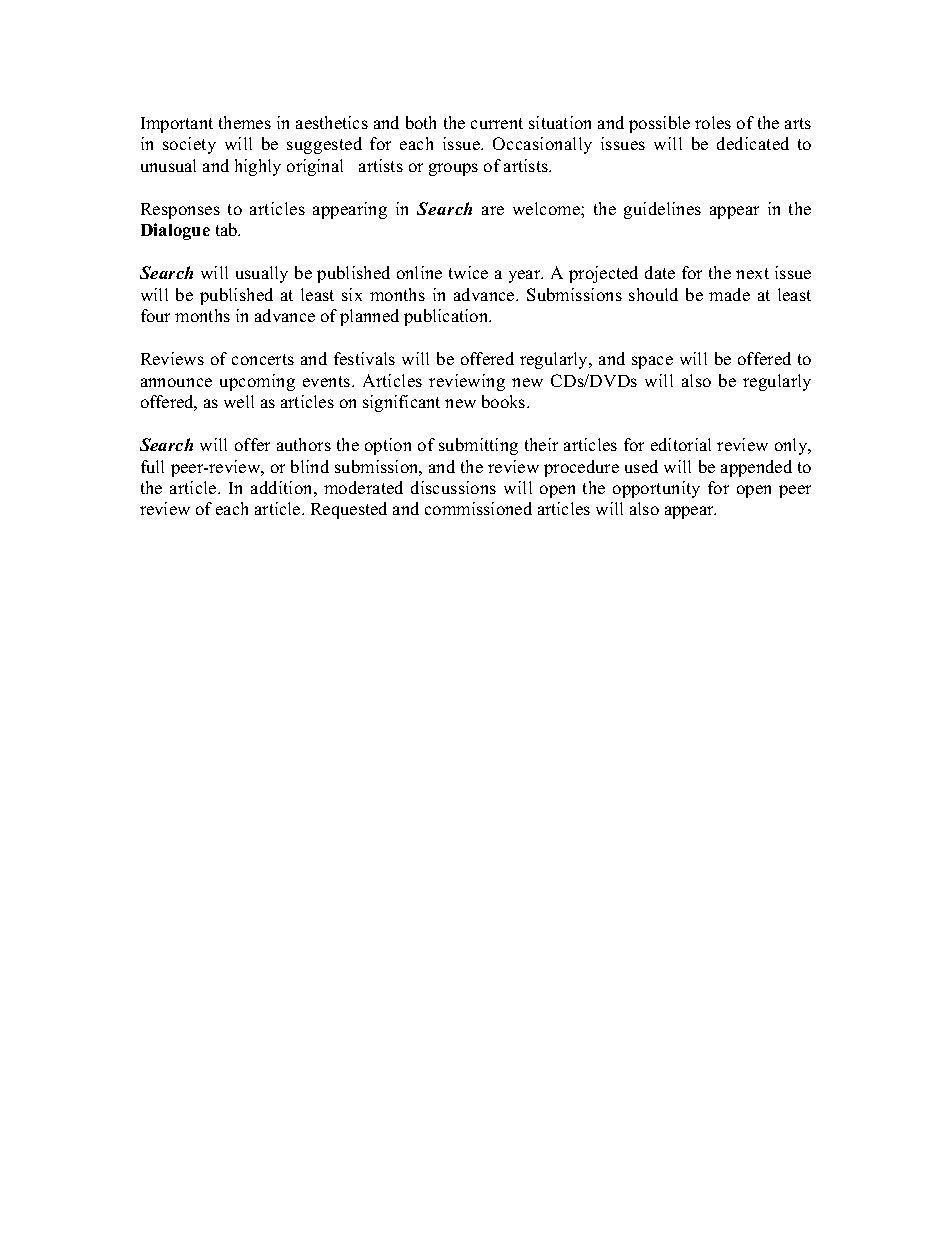 The height and width of the screenshot is (1233, 952). Describe the element at coordinates (662, 210) in the screenshot. I see `guidelines` at that location.
